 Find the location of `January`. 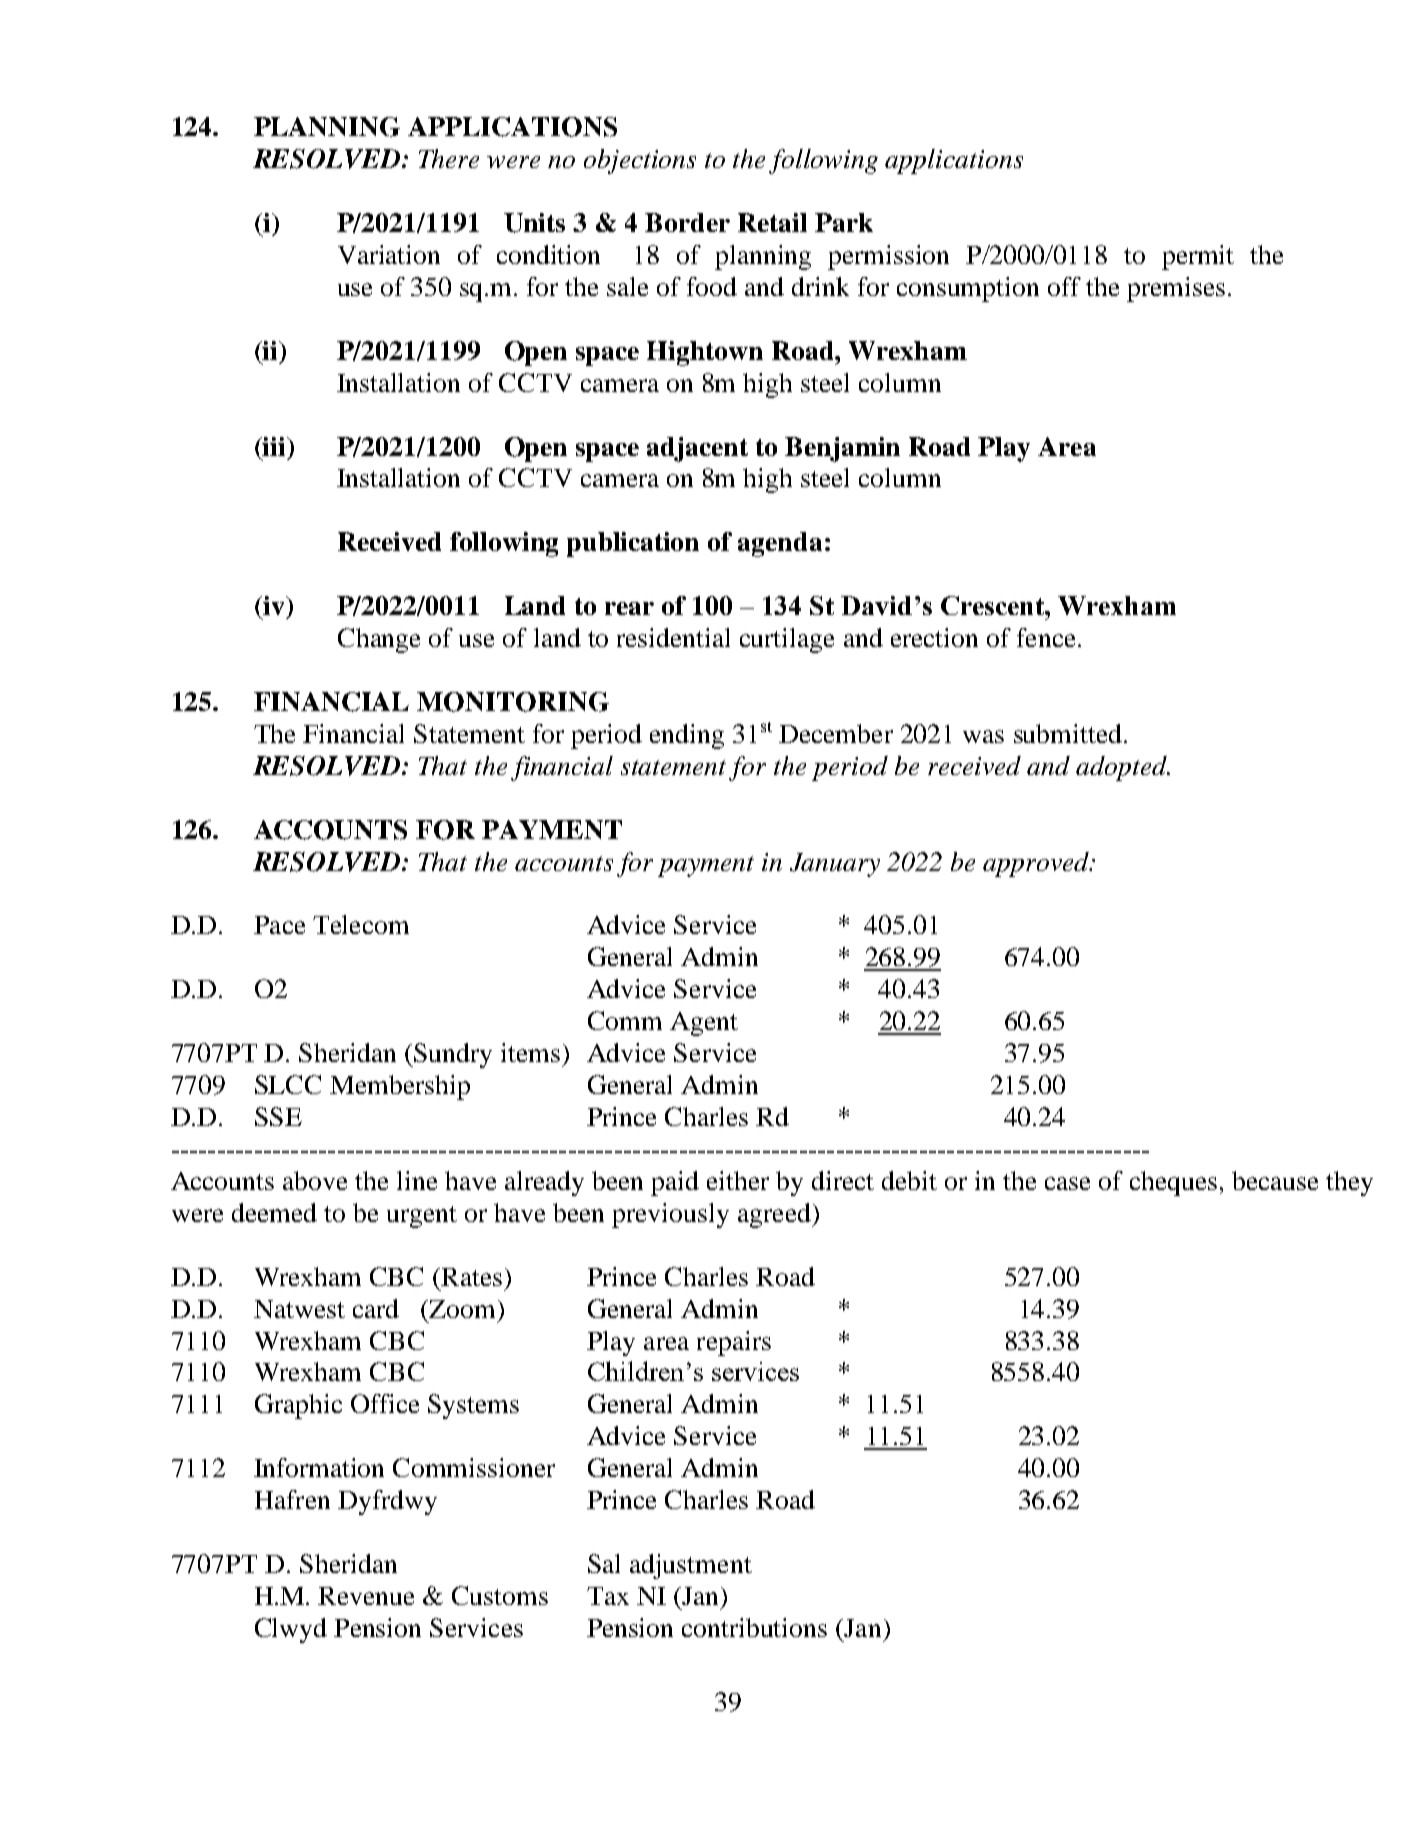

January is located at coordinates (835, 865).
